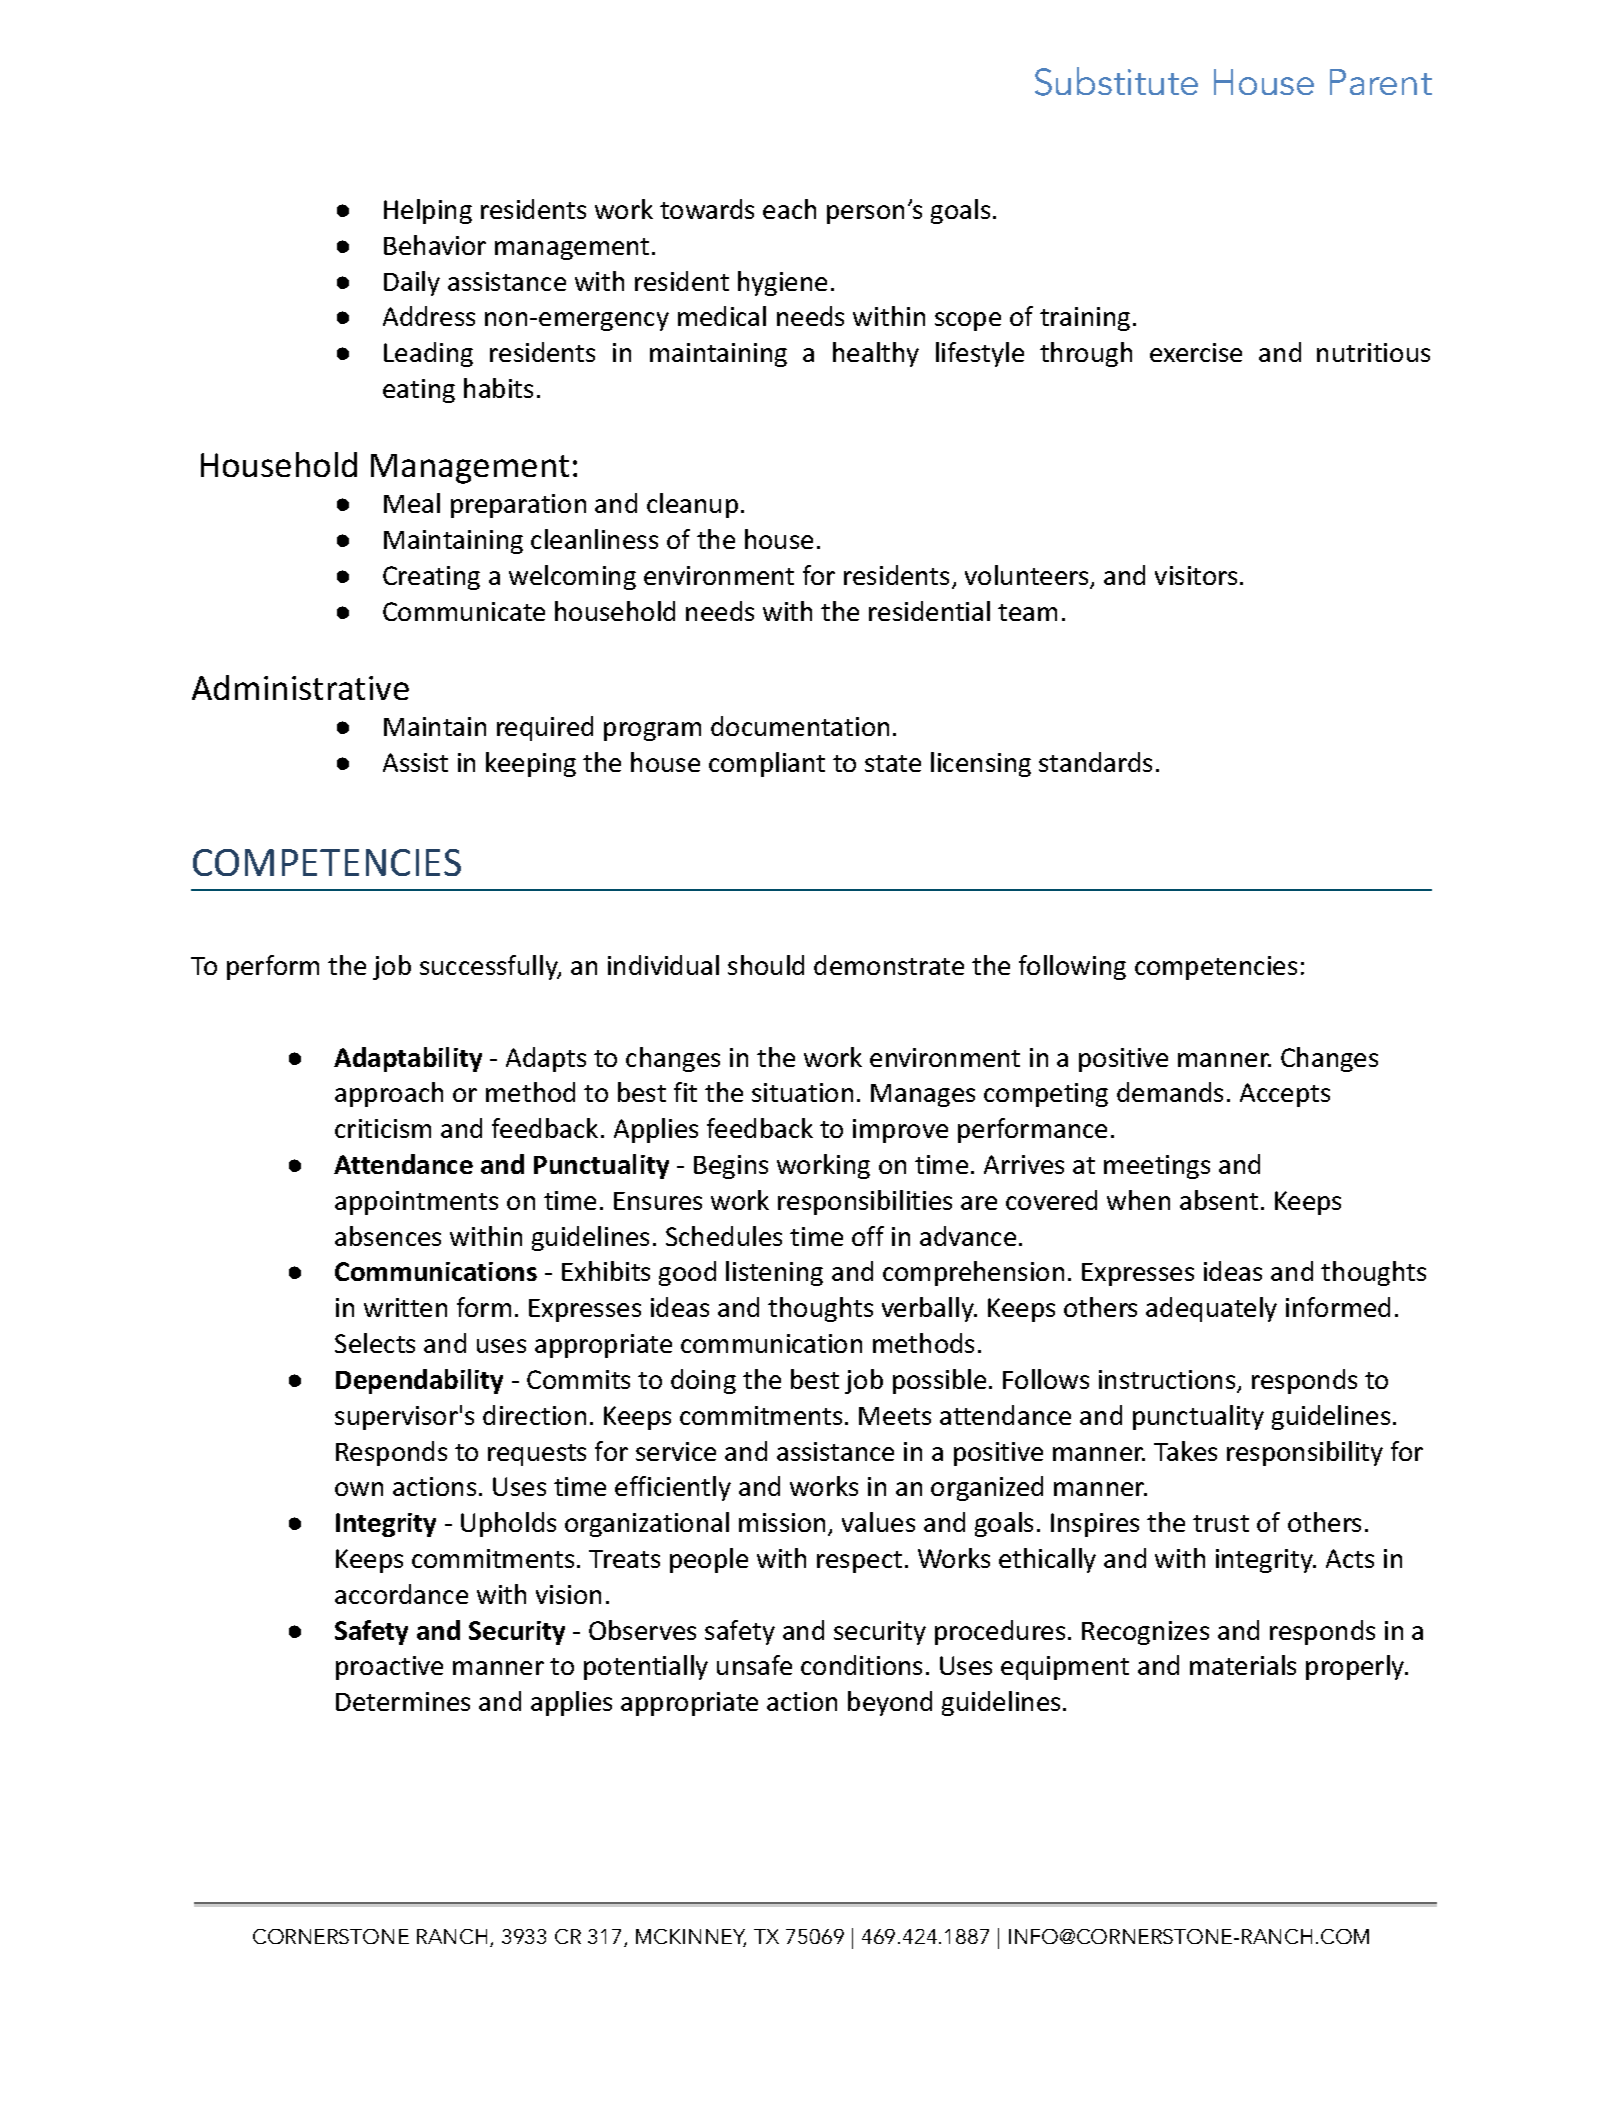 The width and height of the document is (1623, 2101). What do you see at coordinates (405, 1307) in the document?
I see `written` at bounding box center [405, 1307].
